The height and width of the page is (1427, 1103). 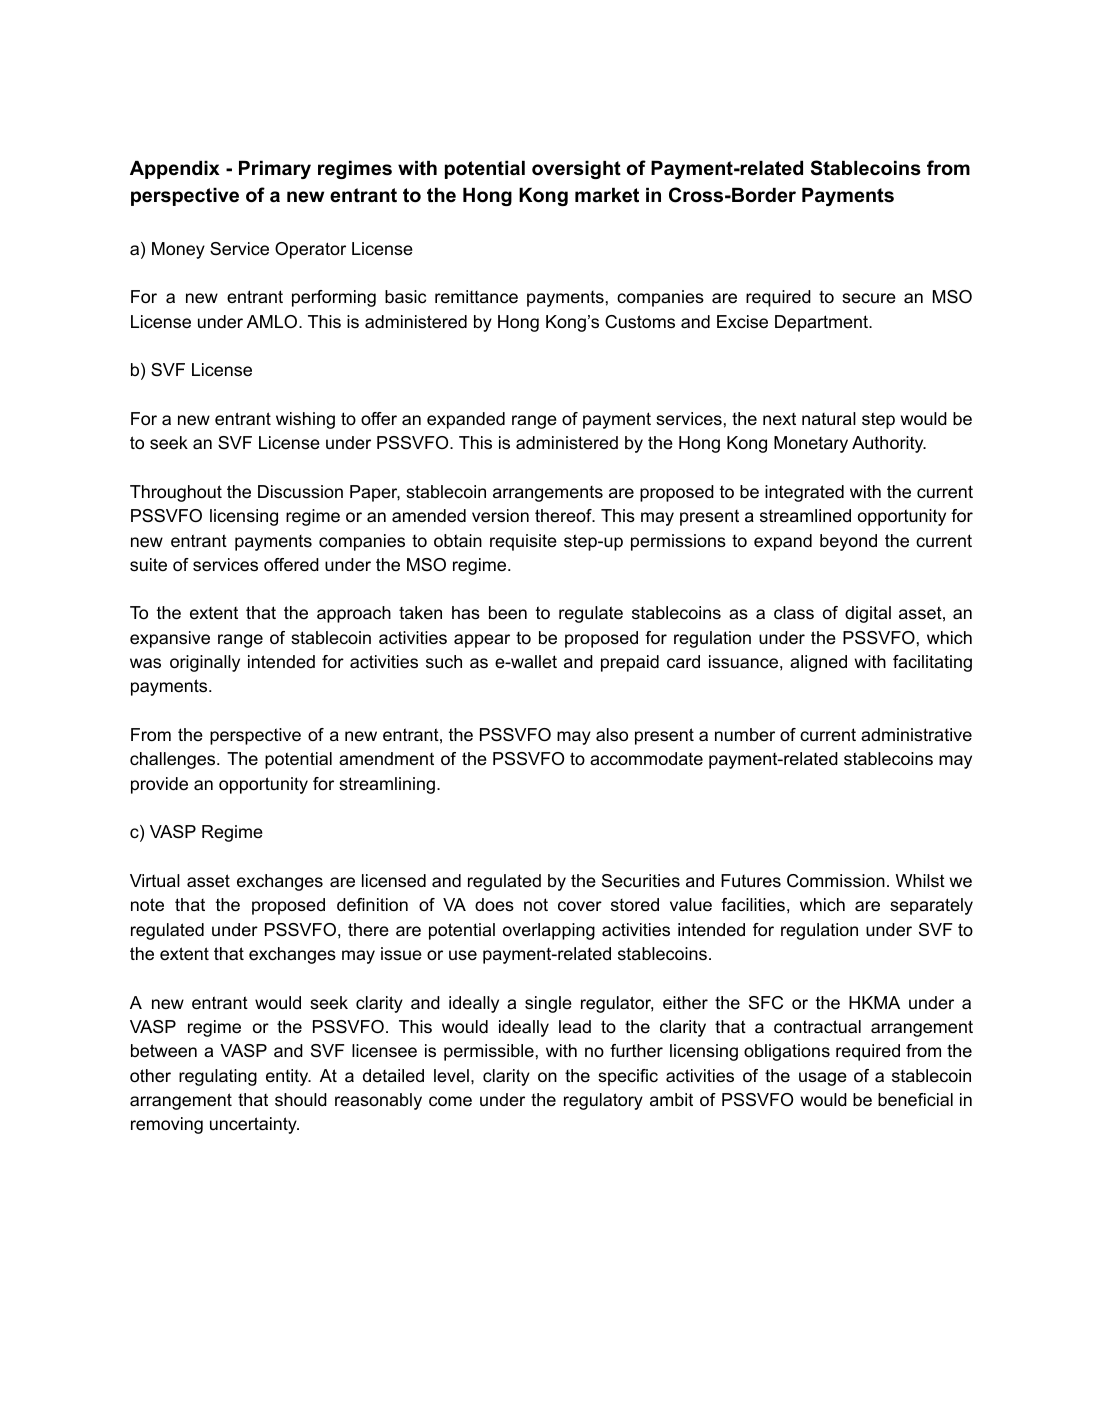 I want to click on appear, so click(x=482, y=641).
